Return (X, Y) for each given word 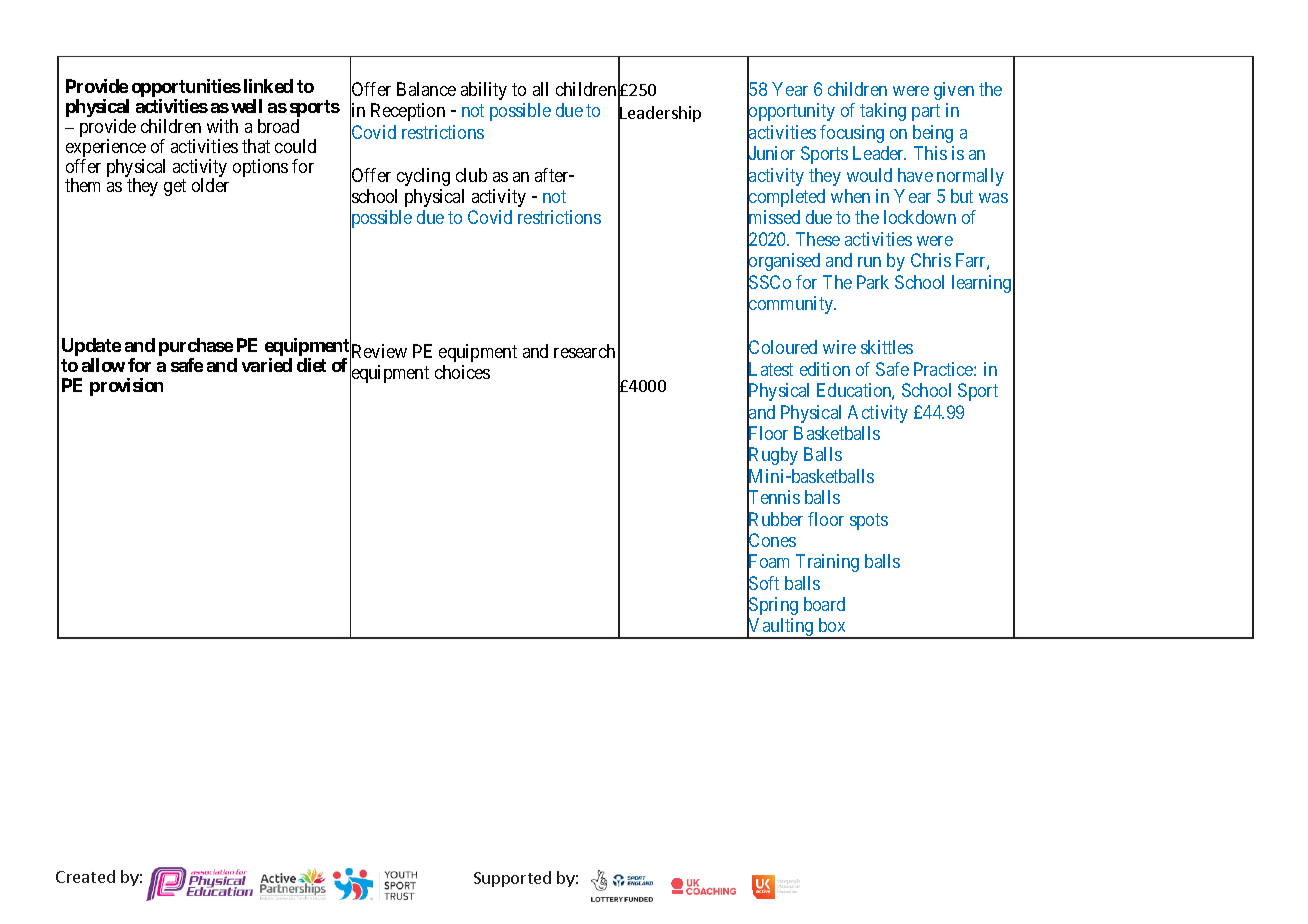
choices (462, 372)
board (824, 604)
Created (85, 876)
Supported (512, 879)
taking (883, 112)
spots (869, 521)
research (584, 351)
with (222, 126)
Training (827, 563)
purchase (196, 348)
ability (484, 91)
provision (126, 387)
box (832, 625)
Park (873, 282)
